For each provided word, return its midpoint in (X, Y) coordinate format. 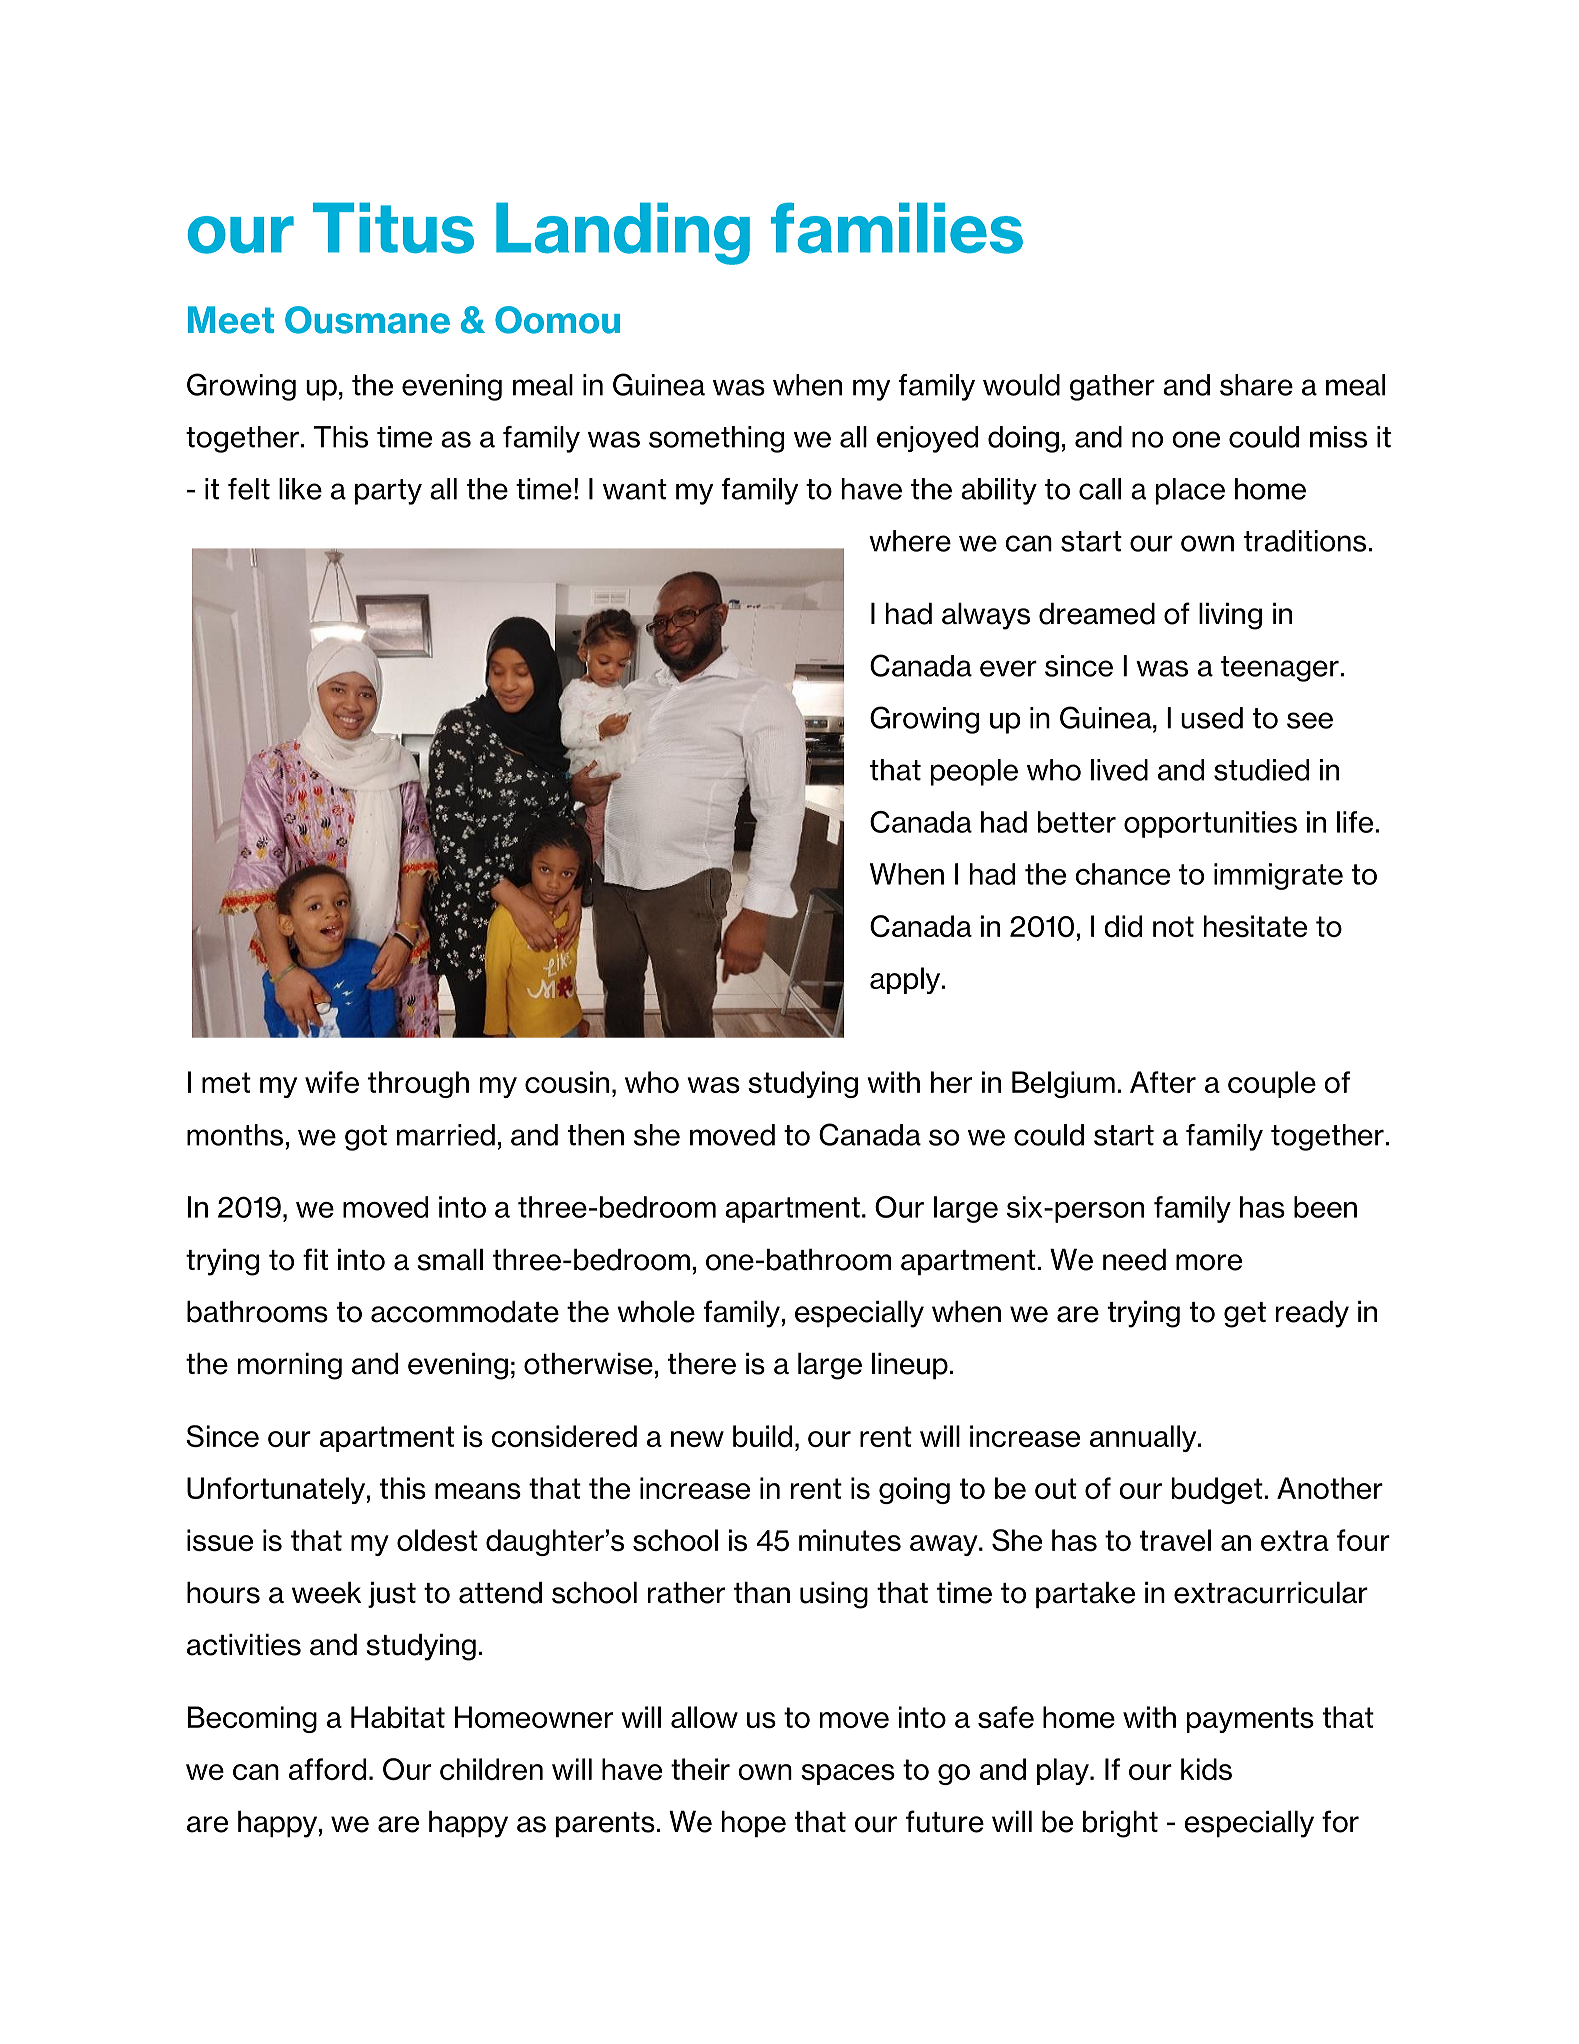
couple (1272, 1084)
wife (332, 1082)
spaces (848, 1774)
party (388, 492)
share (1256, 385)
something (716, 439)
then (596, 1135)
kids (1206, 1769)
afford (327, 1769)
